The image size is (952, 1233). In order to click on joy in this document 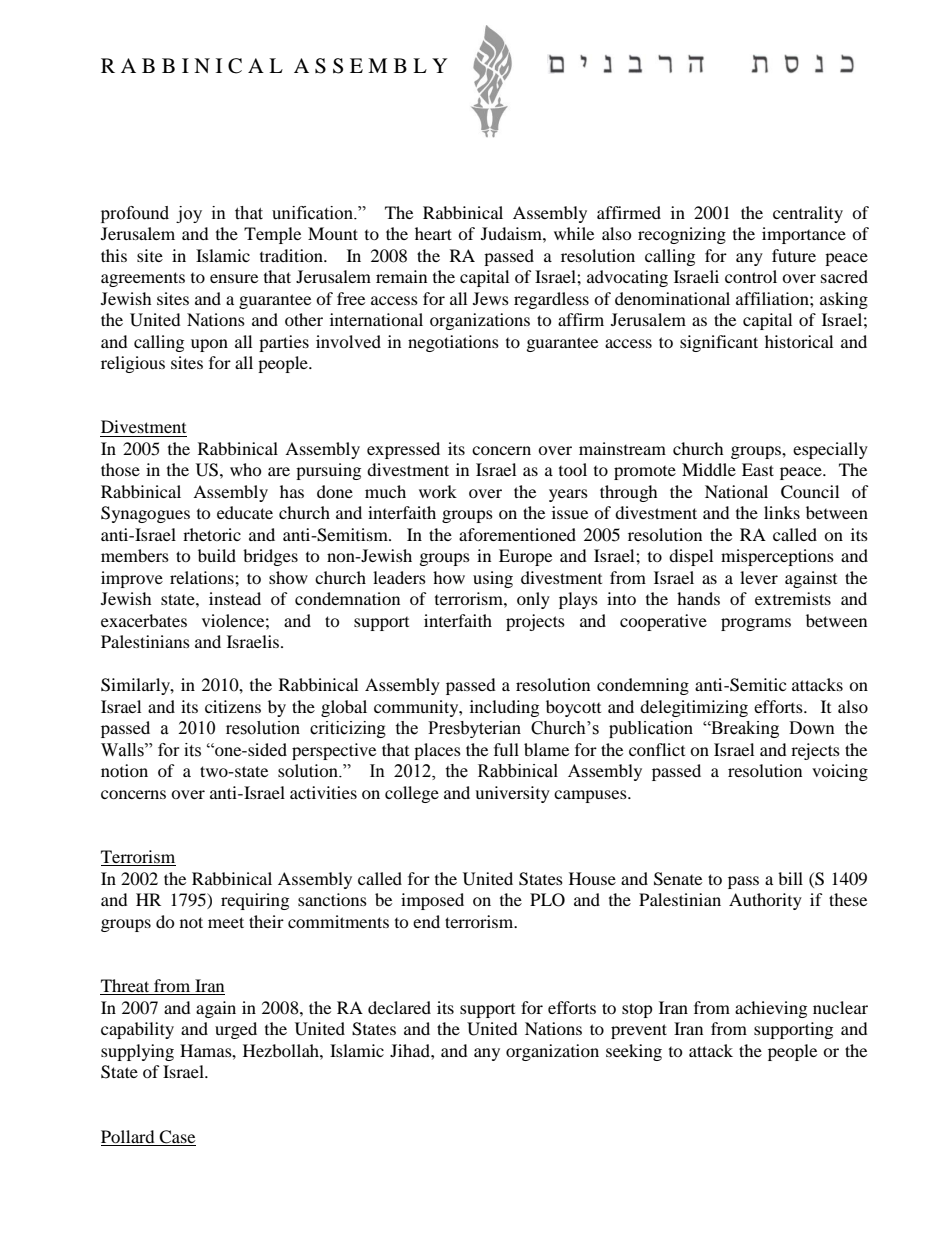, I will do `click(189, 214)`.
